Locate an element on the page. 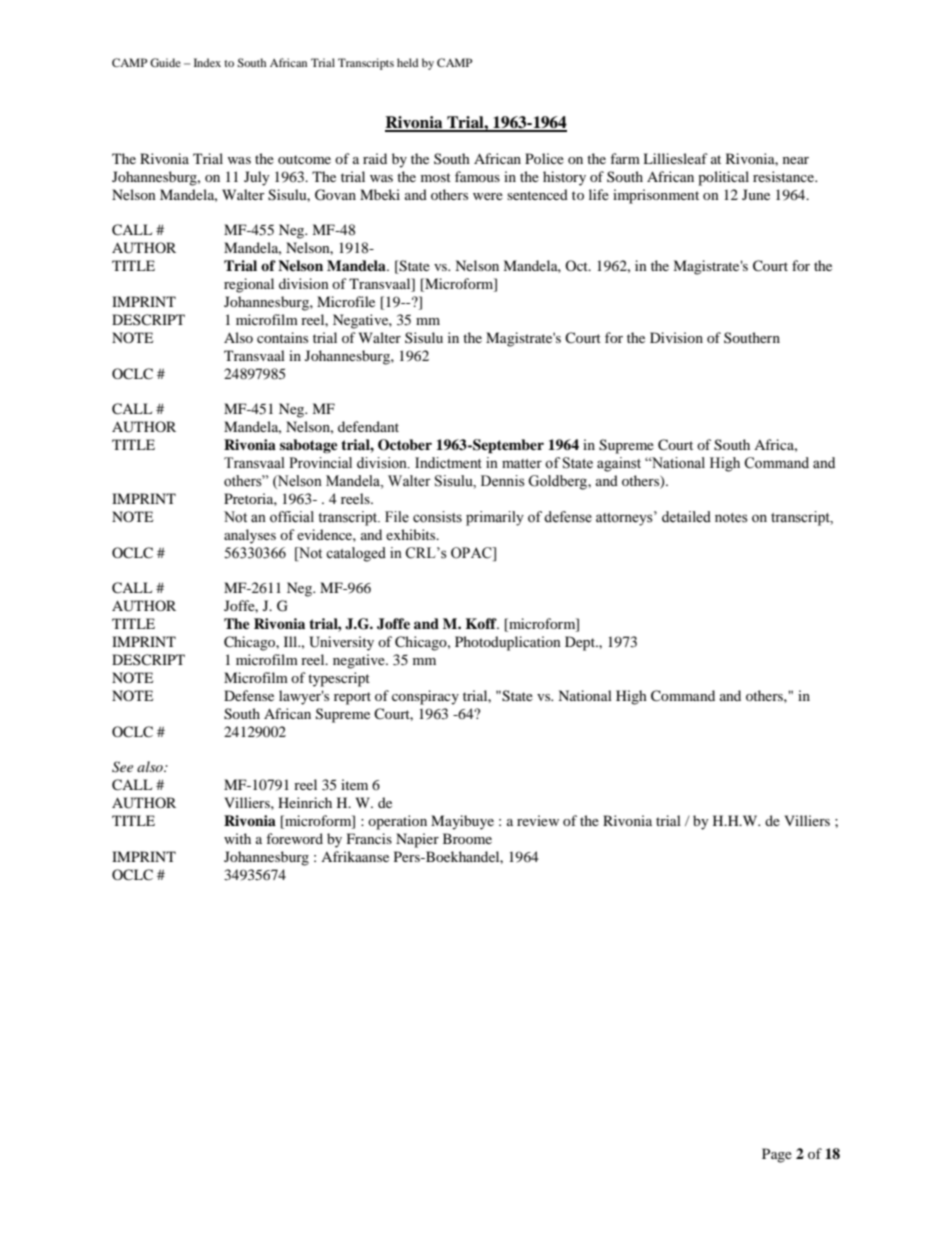 The height and width of the document is (1233, 952). foreword is located at coordinates (294, 838).
